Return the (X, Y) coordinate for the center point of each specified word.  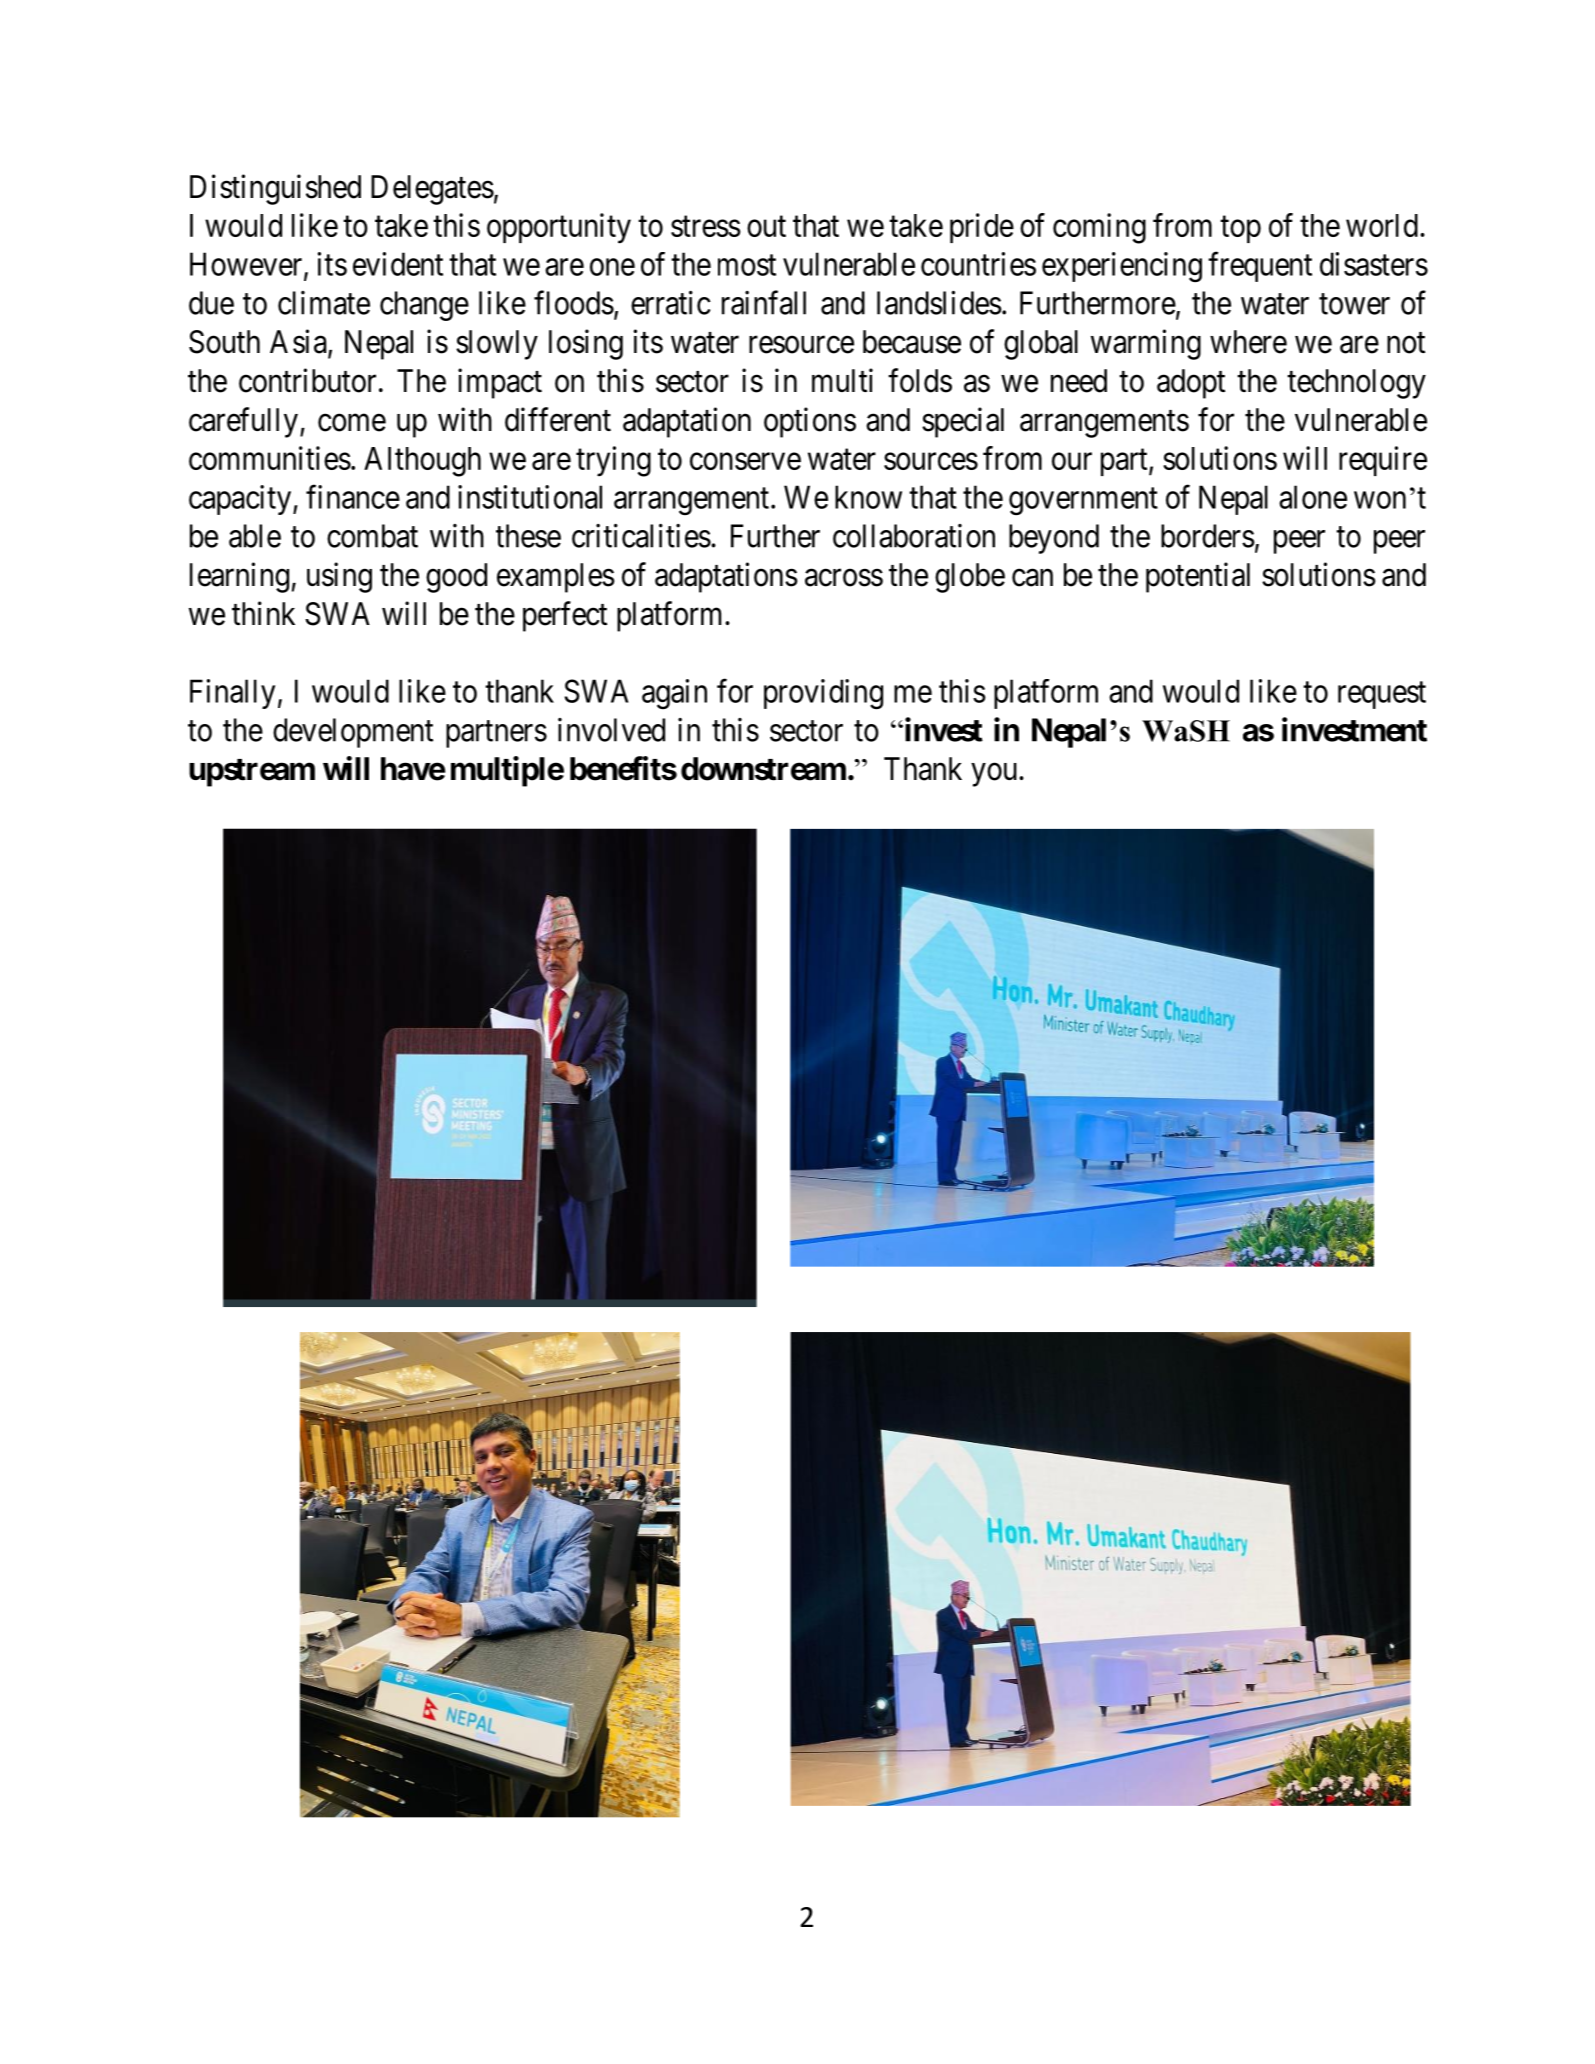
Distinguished (275, 189)
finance (353, 497)
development (353, 733)
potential (1198, 577)
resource (801, 345)
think (263, 613)
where (1248, 342)
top (1240, 229)
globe (970, 578)
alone (1313, 497)
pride (982, 228)
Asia (299, 342)
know (868, 497)
